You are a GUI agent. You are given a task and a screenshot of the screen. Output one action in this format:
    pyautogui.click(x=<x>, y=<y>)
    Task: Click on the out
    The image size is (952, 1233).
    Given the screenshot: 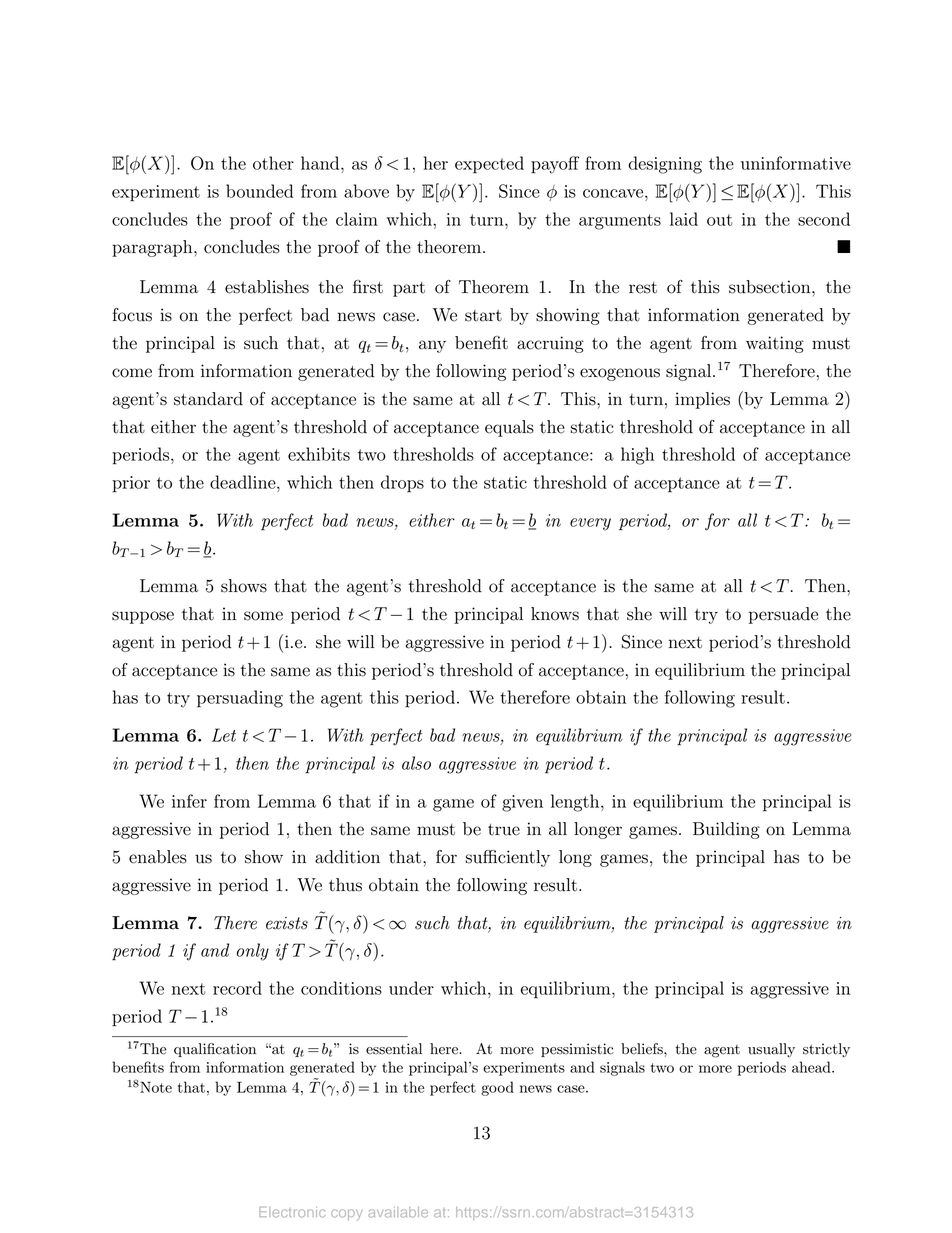 What is the action you would take?
    pyautogui.click(x=719, y=220)
